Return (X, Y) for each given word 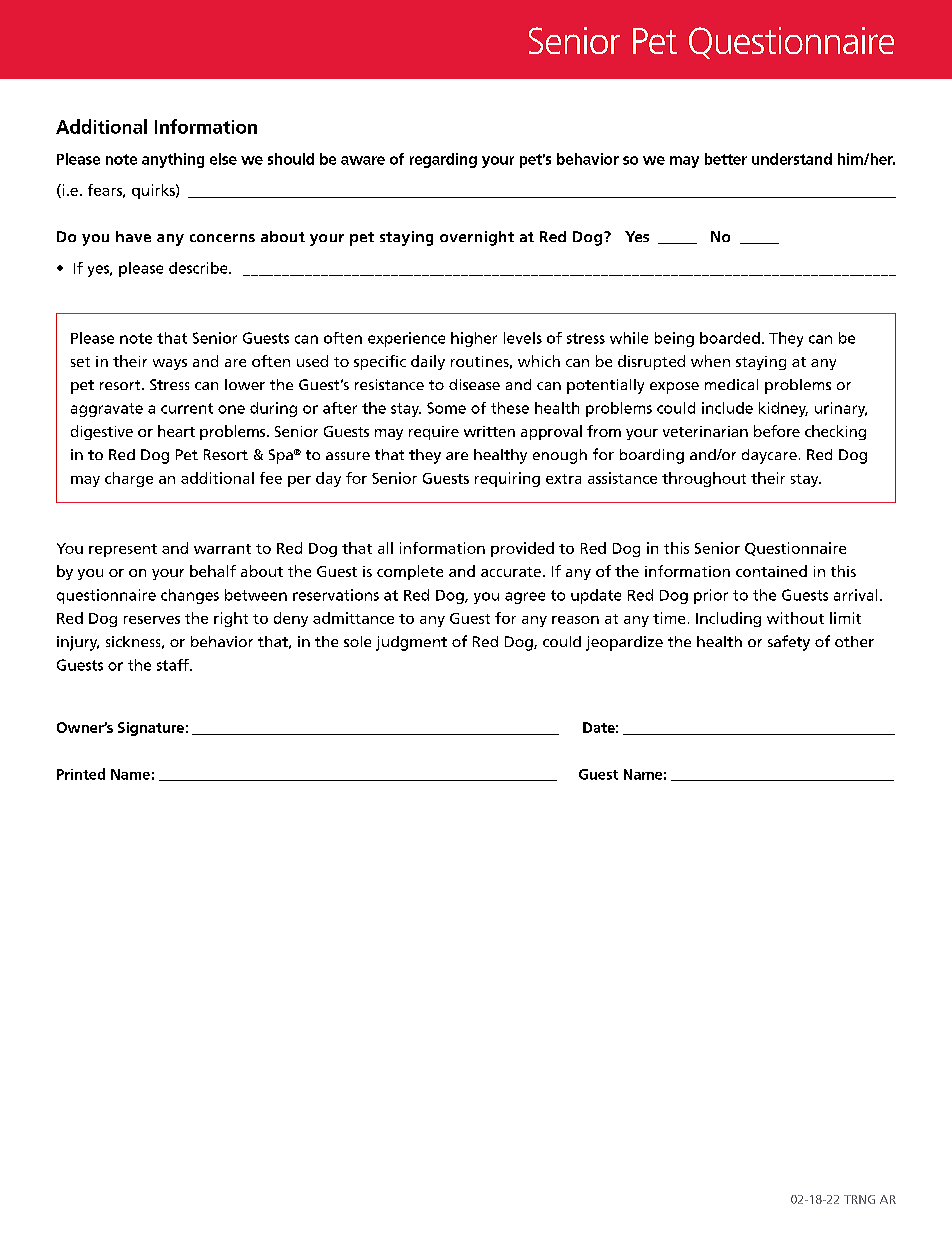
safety (789, 643)
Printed (81, 774)
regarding (443, 160)
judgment (411, 643)
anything (173, 160)
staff (174, 665)
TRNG (859, 1199)
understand (792, 159)
